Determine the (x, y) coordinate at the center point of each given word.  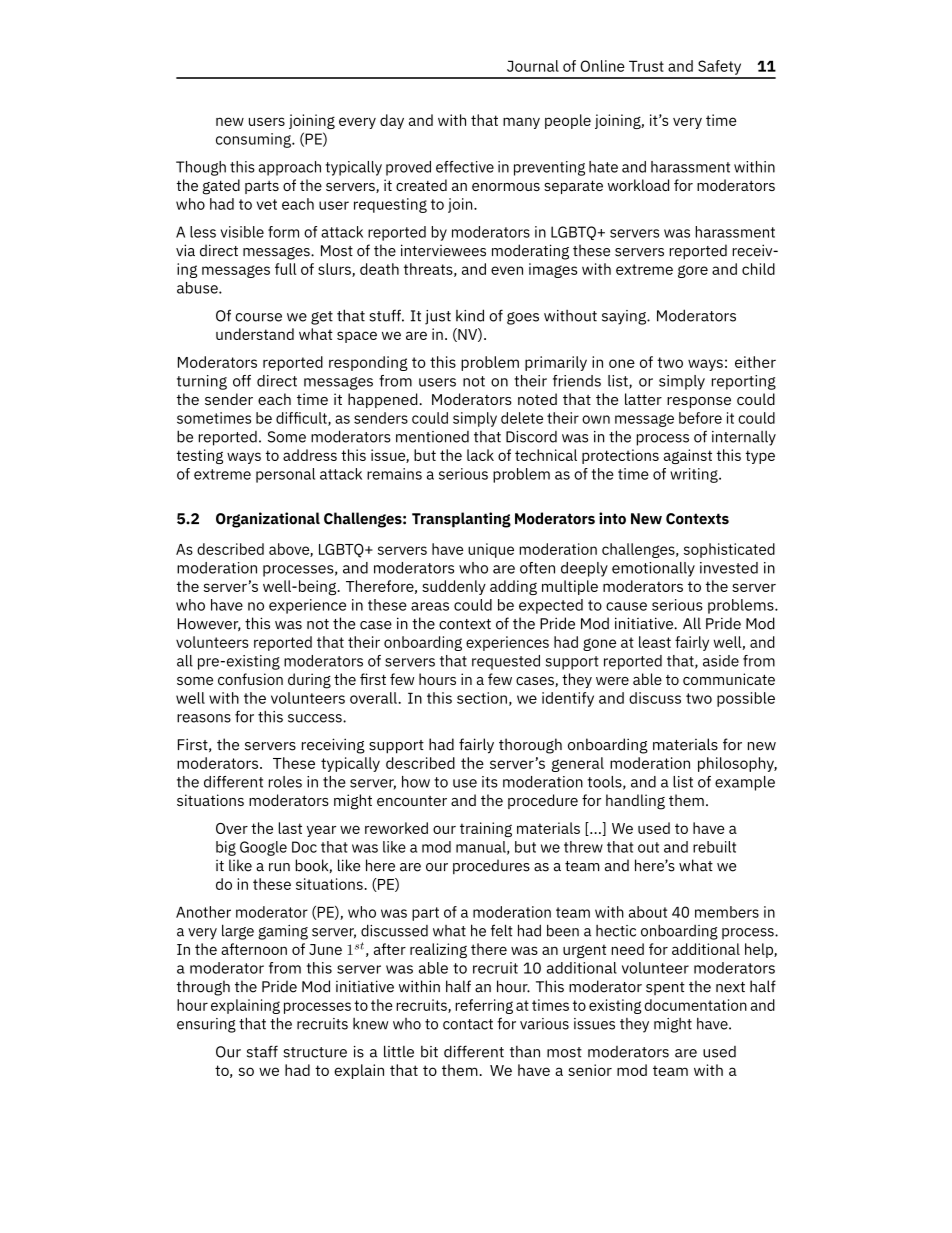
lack (480, 455)
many (521, 123)
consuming (254, 140)
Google (263, 848)
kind (470, 315)
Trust (646, 66)
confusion (250, 679)
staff (262, 1051)
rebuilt (714, 847)
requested (506, 662)
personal (285, 475)
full (286, 269)
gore (693, 271)
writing (695, 475)
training (486, 829)
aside (721, 661)
